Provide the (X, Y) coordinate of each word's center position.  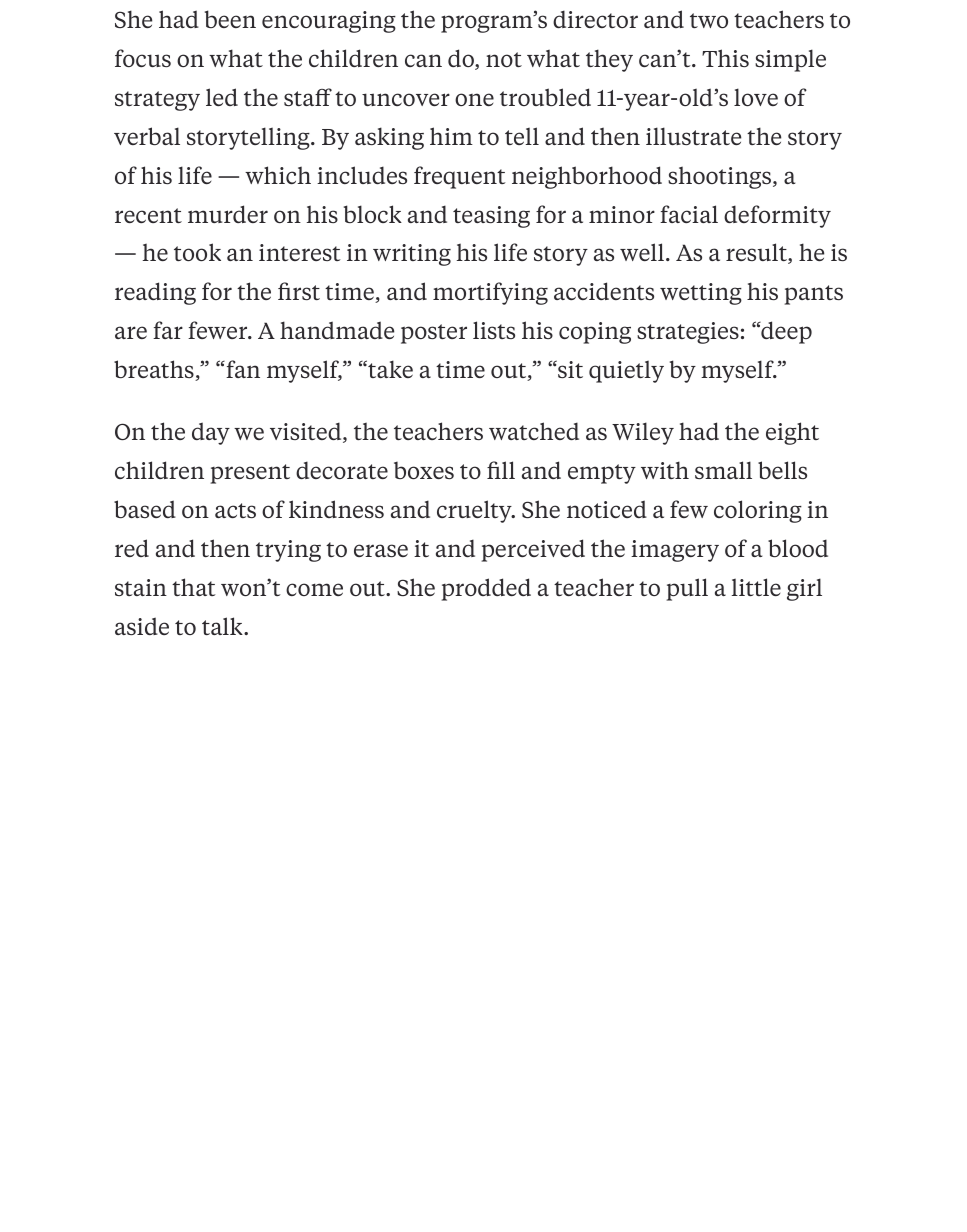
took (197, 252)
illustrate (693, 136)
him (451, 136)
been (230, 19)
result (757, 253)
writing (412, 255)
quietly (626, 371)
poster (434, 334)
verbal (147, 136)
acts (235, 510)
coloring (758, 511)
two (709, 20)
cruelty (475, 511)
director (595, 19)
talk (223, 626)
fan (242, 369)
